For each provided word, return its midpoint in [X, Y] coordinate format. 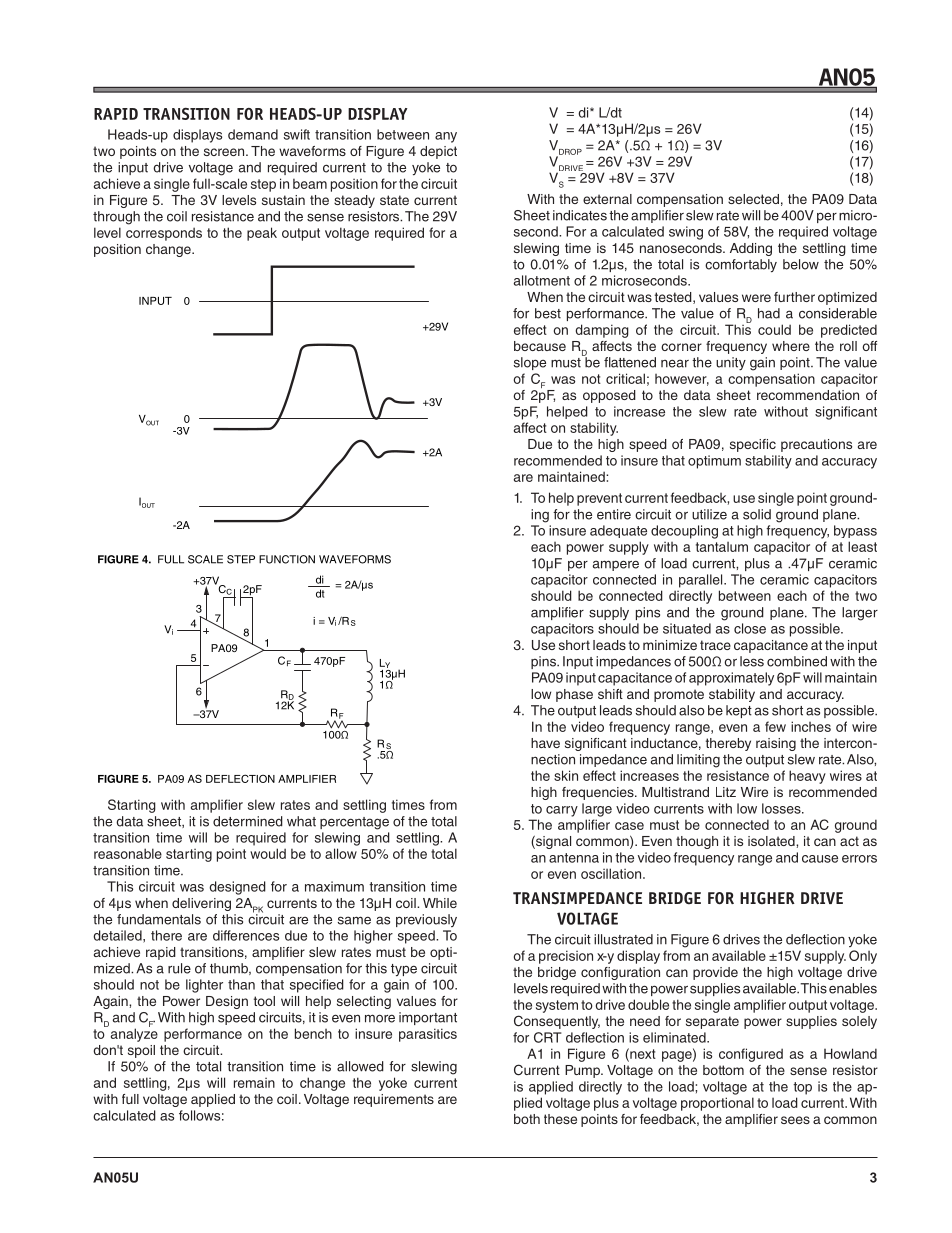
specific [753, 445]
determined [248, 821]
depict [438, 152]
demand [253, 134]
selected [753, 199]
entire [614, 514]
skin [566, 775]
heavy [807, 777]
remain [254, 1083]
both [527, 1119]
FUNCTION [287, 559]
